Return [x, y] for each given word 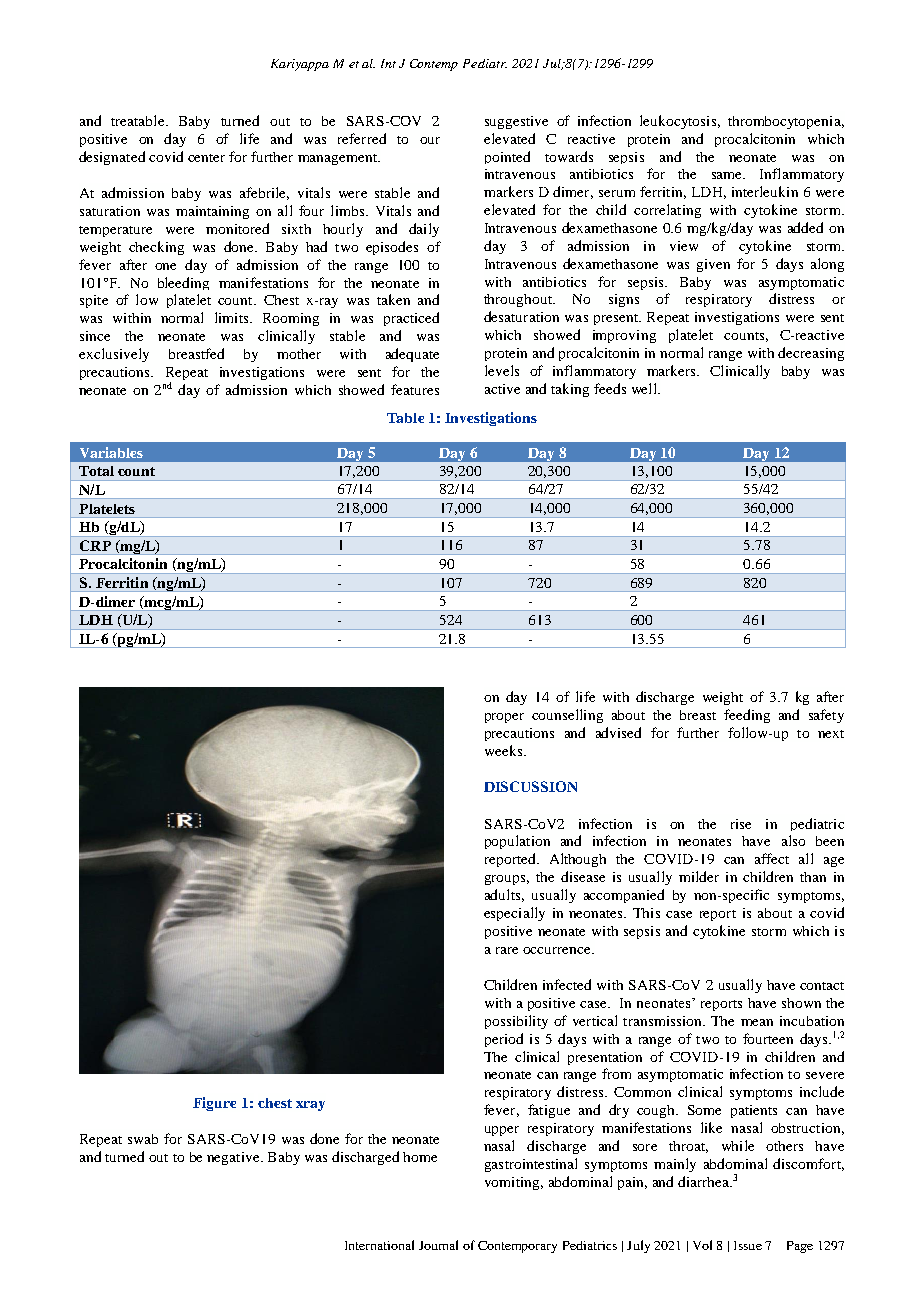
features [415, 389]
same [728, 175]
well [645, 388]
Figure [214, 1104]
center [206, 158]
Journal [438, 1245]
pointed [507, 157]
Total [96, 471]
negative [234, 1158]
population [517, 842]
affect [772, 858]
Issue [748, 1245]
